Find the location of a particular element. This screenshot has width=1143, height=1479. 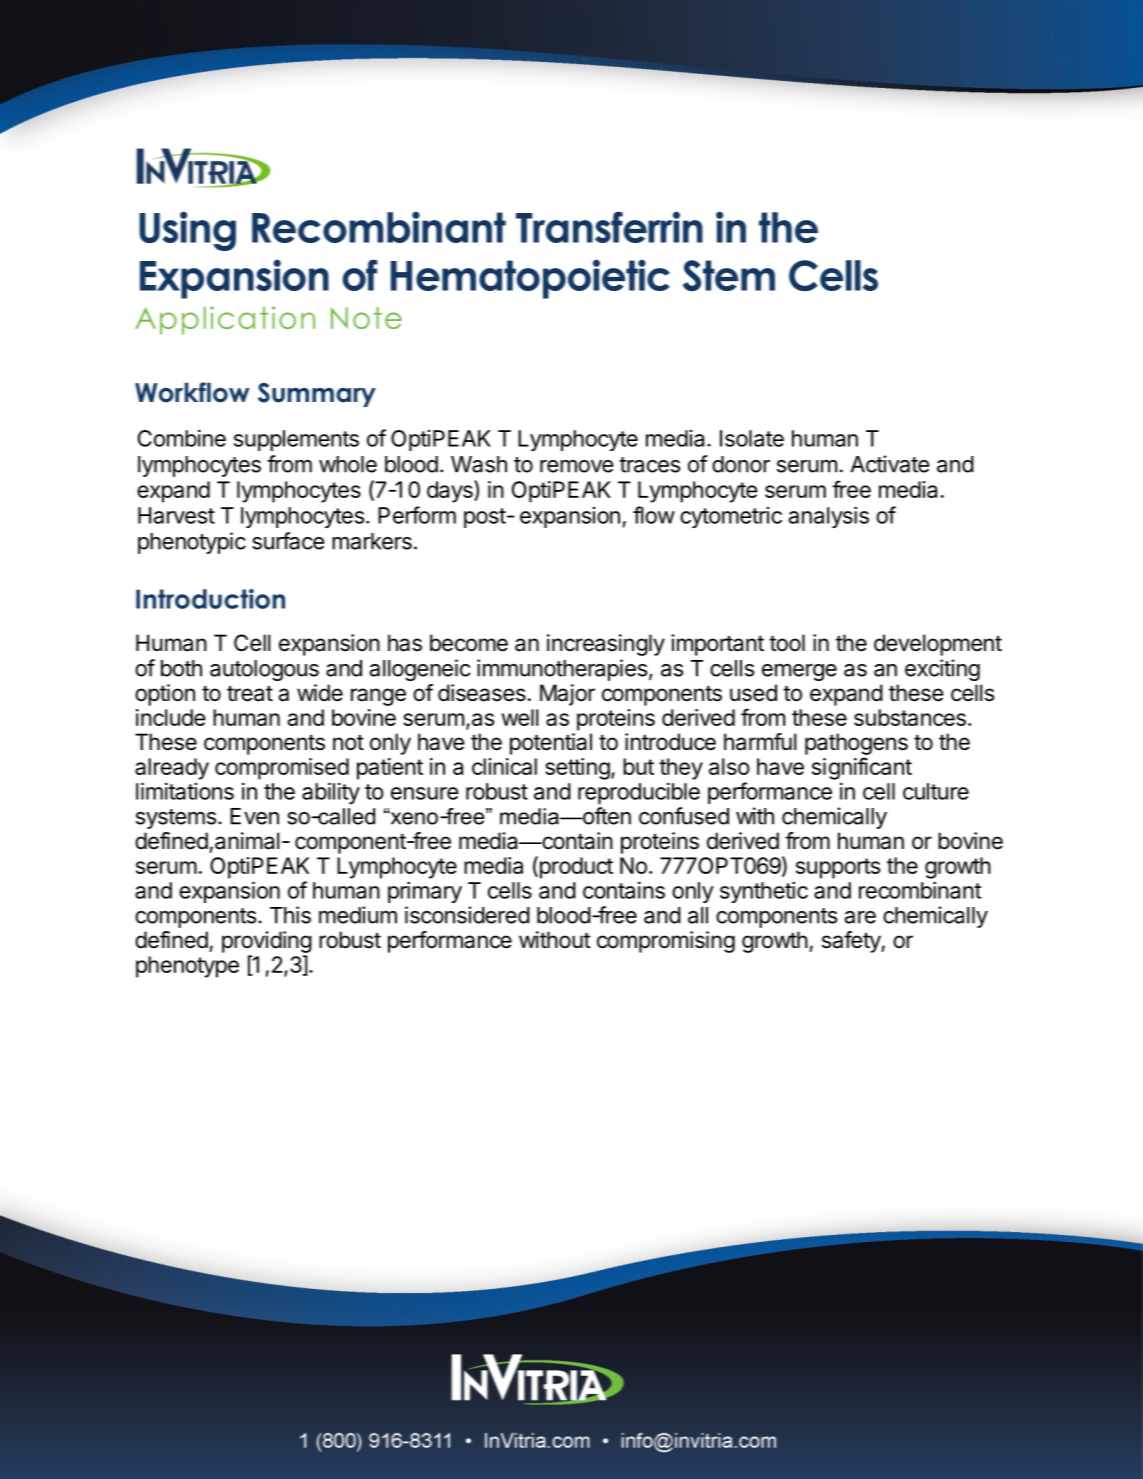

providing is located at coordinates (267, 942).
